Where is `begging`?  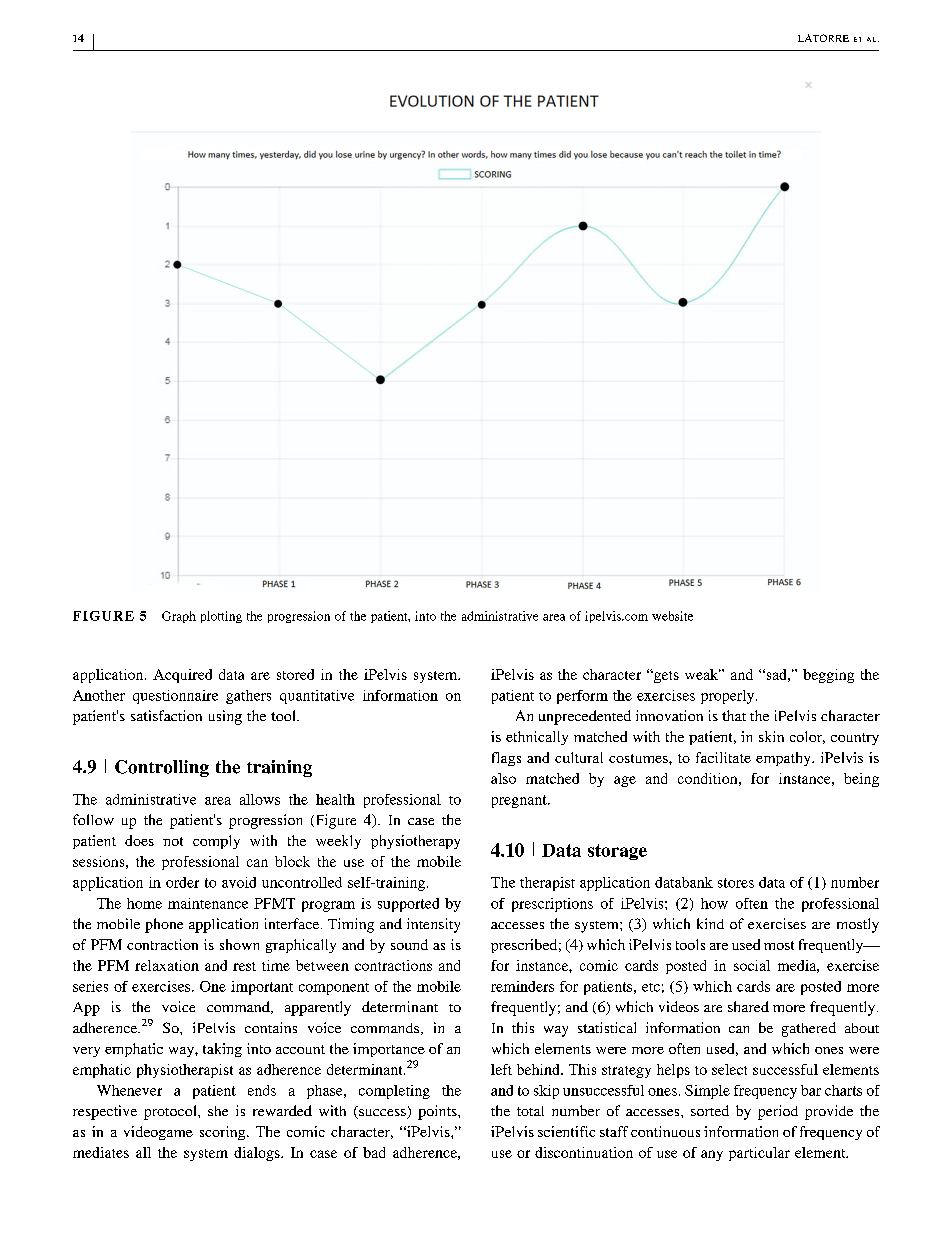 begging is located at coordinates (828, 676).
